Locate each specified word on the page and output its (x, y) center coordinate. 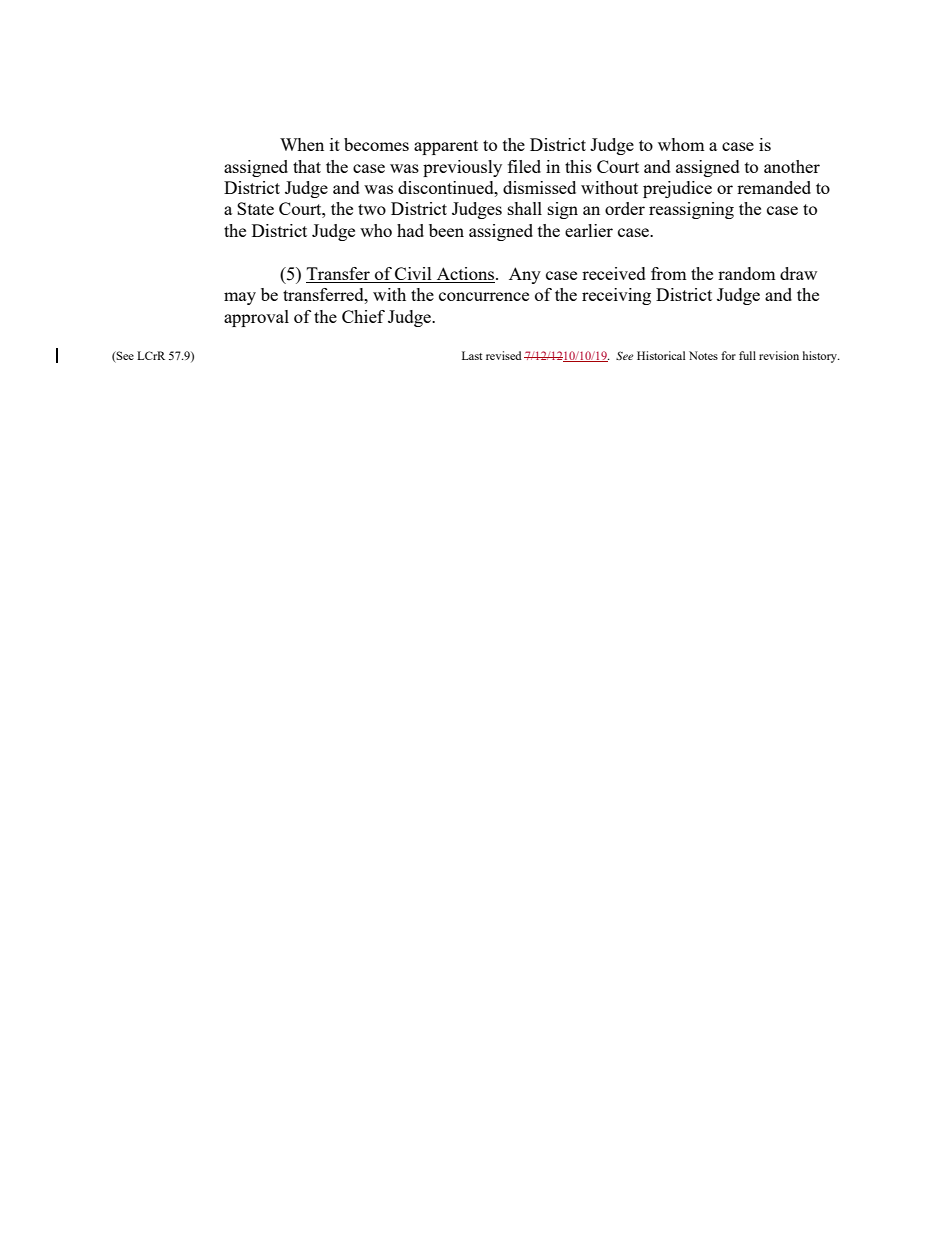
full (747, 355)
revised (504, 355)
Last (472, 355)
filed (524, 166)
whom (681, 144)
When (302, 144)
